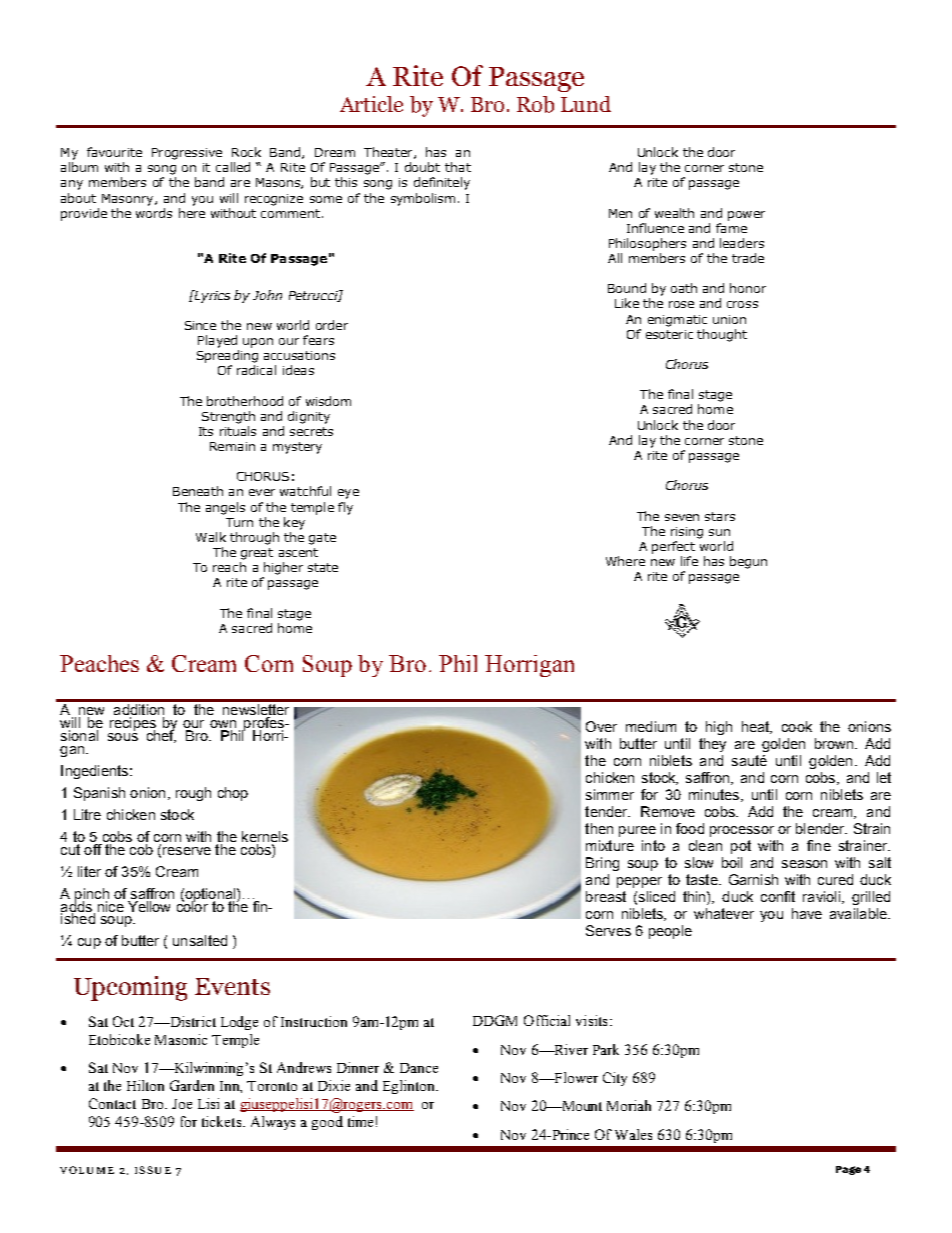 This image has height=1233, width=952. What do you see at coordinates (323, 567) in the image?
I see `state` at bounding box center [323, 567].
